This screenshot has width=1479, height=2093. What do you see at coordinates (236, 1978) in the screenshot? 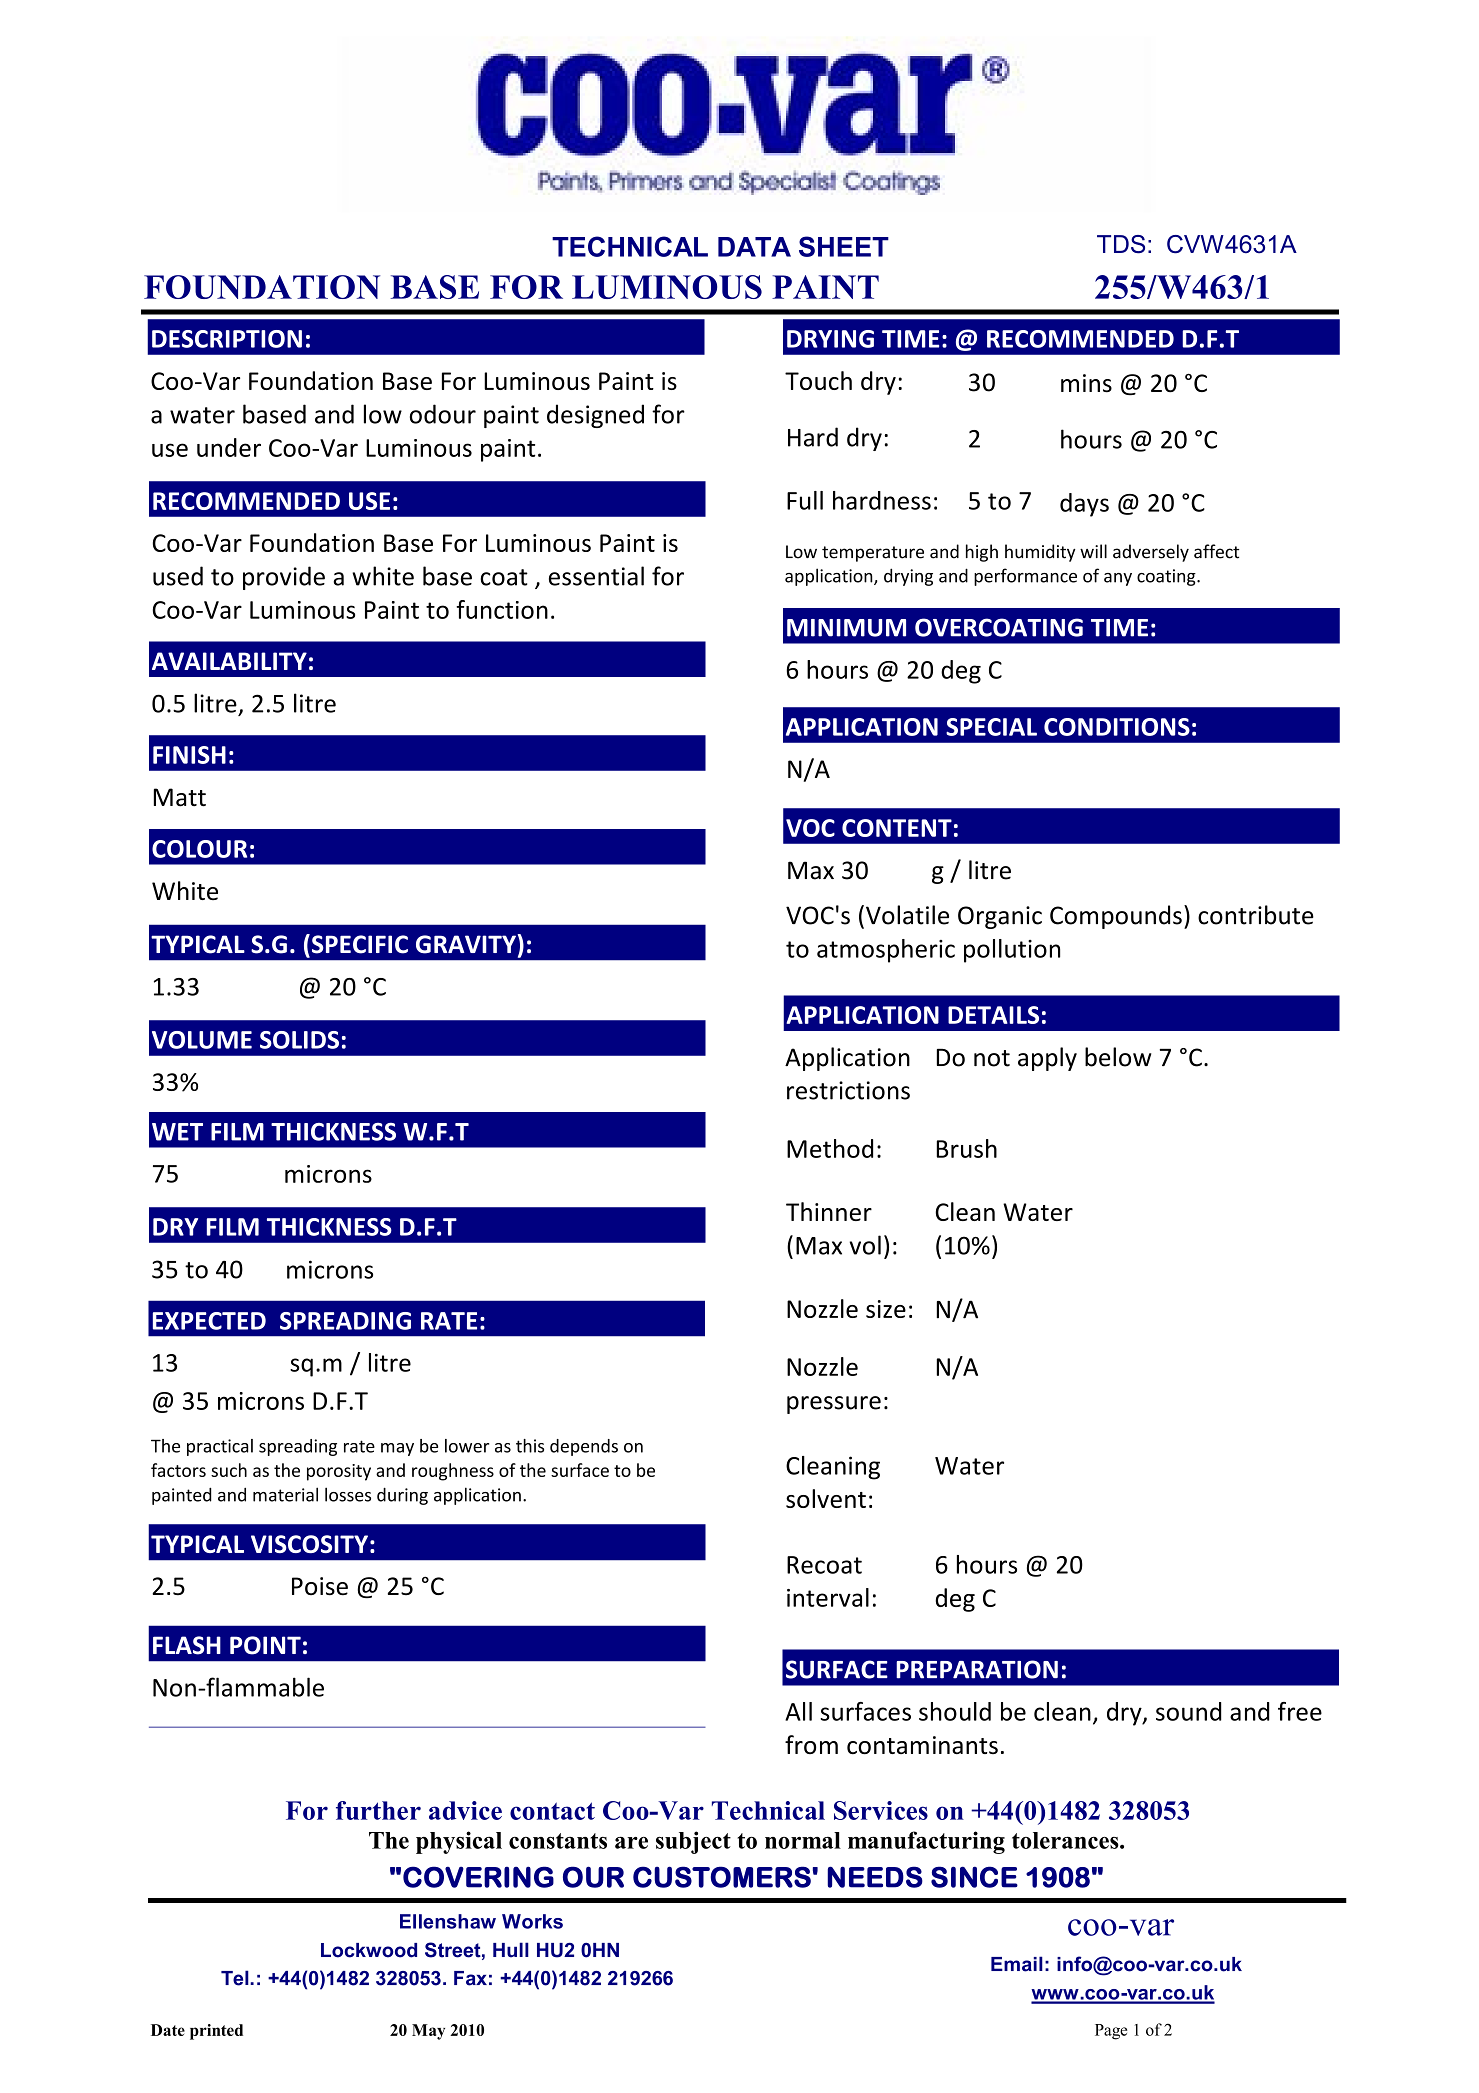
I see `Tel` at bounding box center [236, 1978].
